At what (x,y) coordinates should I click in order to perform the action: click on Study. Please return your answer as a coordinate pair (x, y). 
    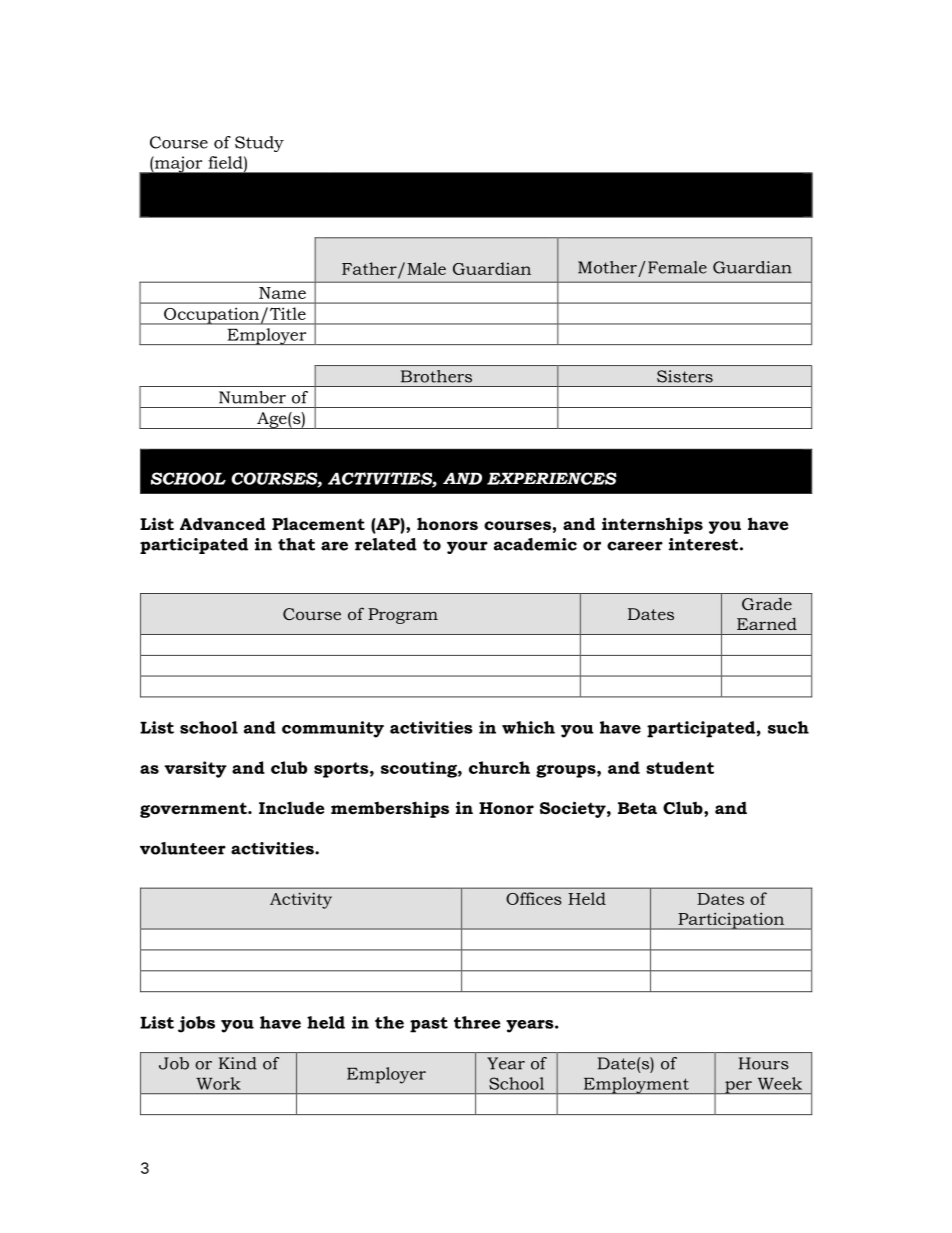
    Looking at the image, I should click on (259, 144).
